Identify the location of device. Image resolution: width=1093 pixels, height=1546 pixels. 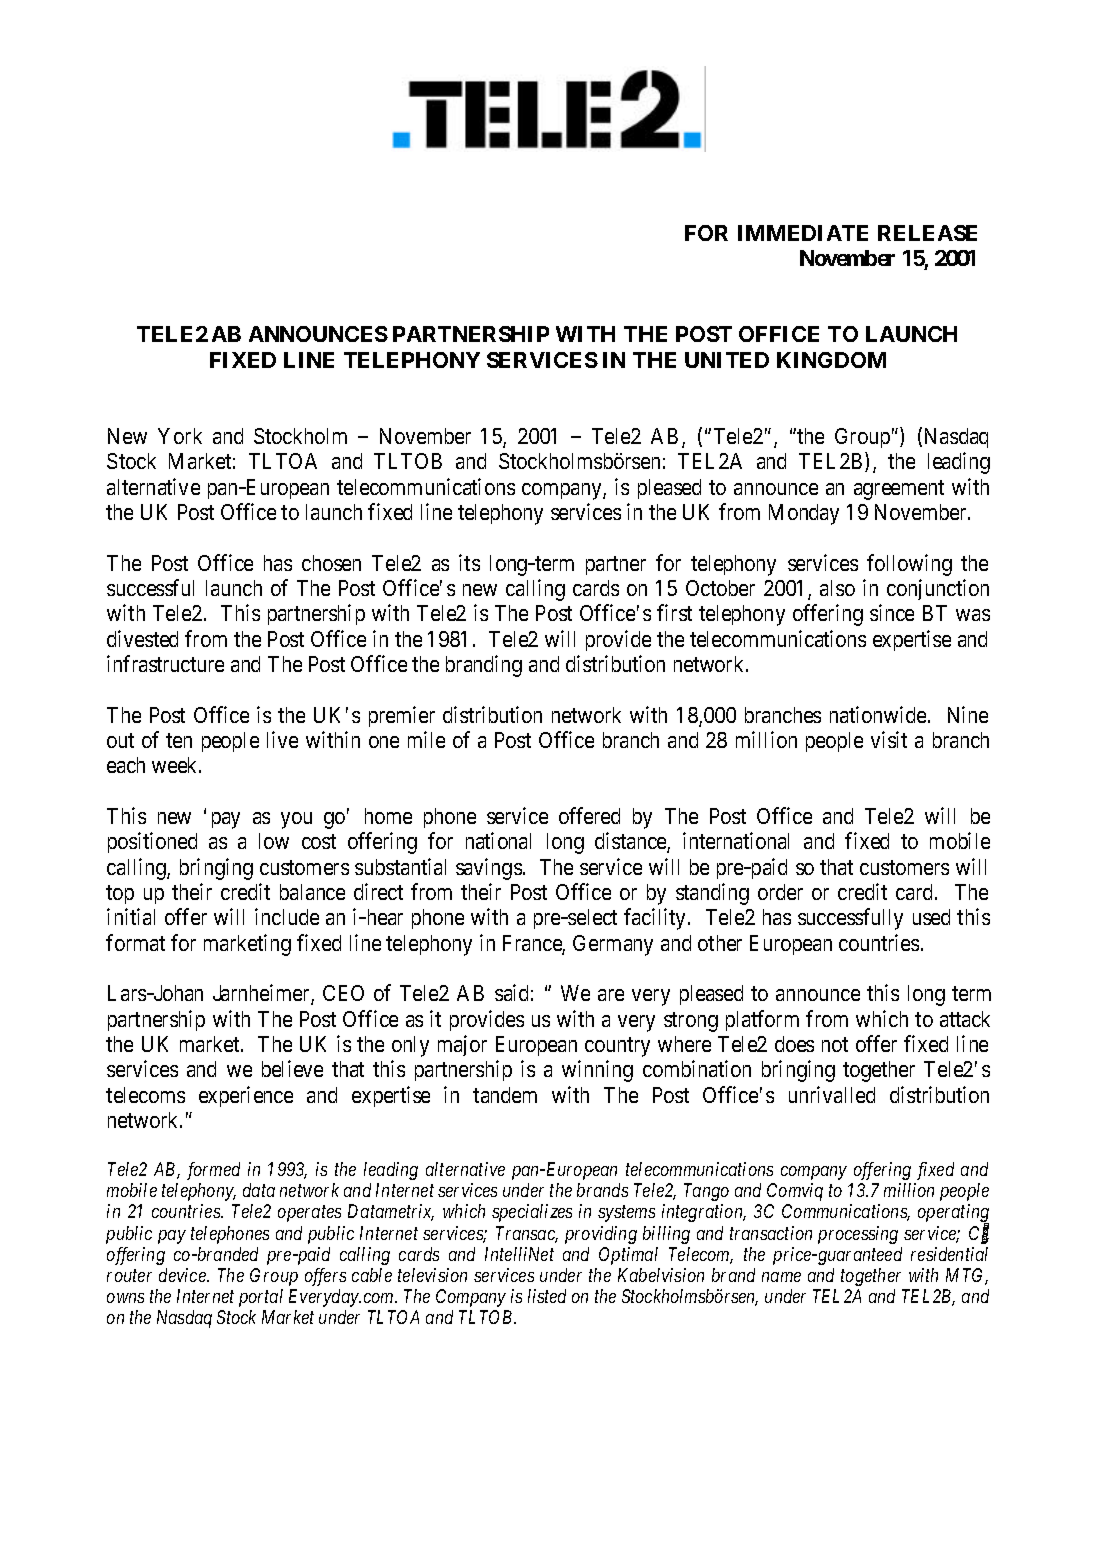
(183, 1275).
